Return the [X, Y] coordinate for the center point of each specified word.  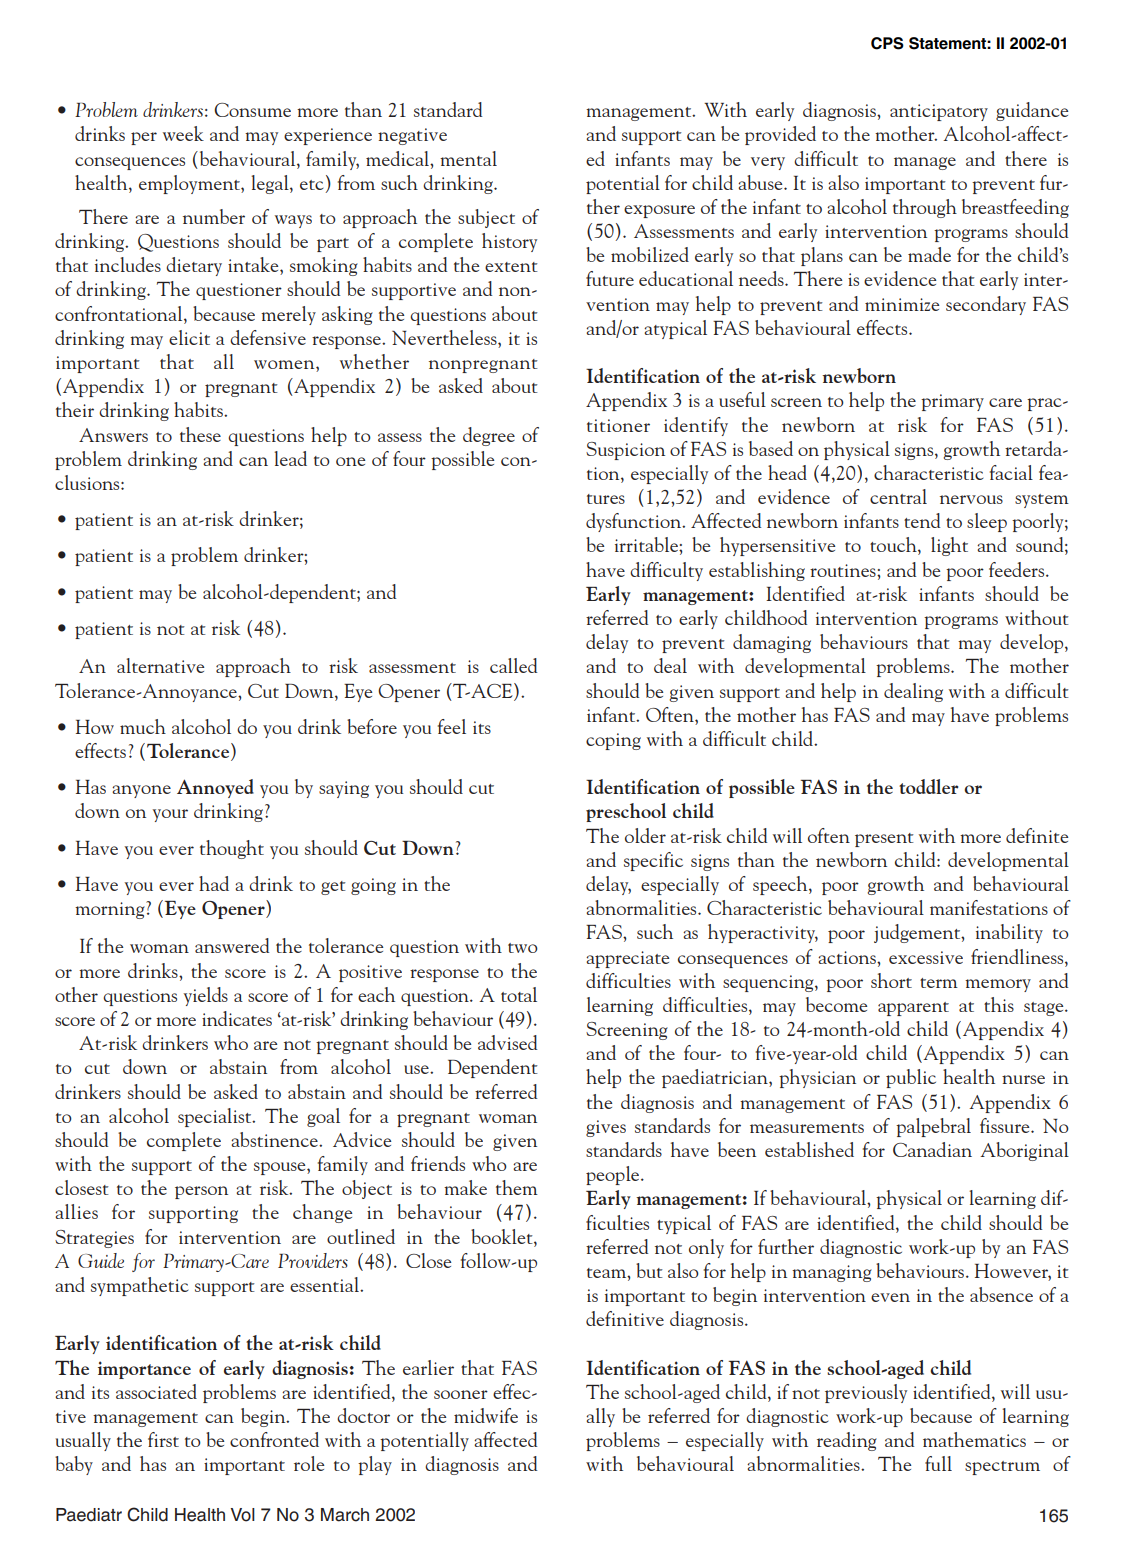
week [183, 133]
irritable [647, 544]
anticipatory [939, 112]
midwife [486, 1415]
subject [486, 218]
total [519, 994]
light [949, 546]
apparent [913, 1009]
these [200, 434]
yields [206, 996]
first [163, 1439]
